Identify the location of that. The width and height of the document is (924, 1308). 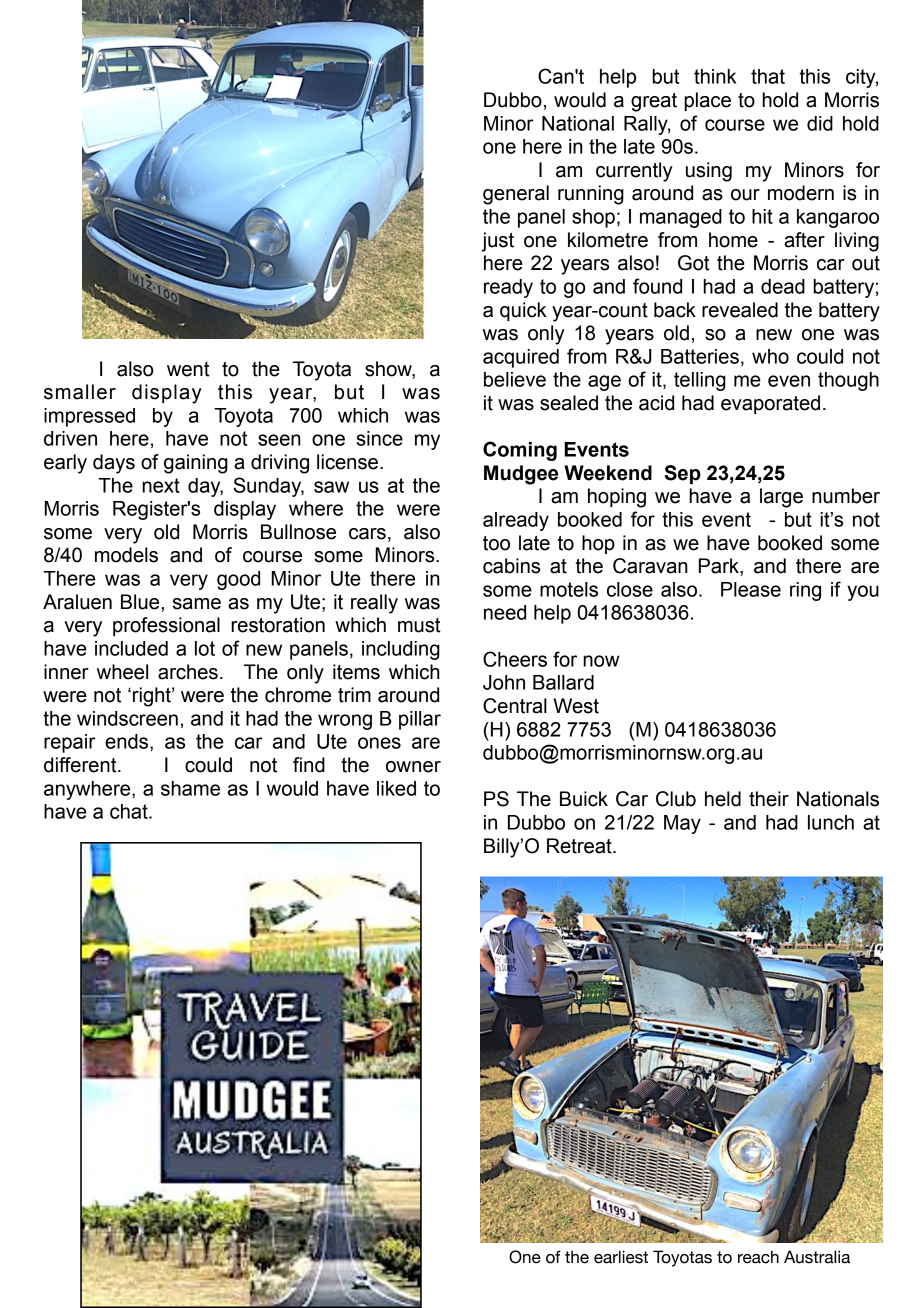
(768, 76).
